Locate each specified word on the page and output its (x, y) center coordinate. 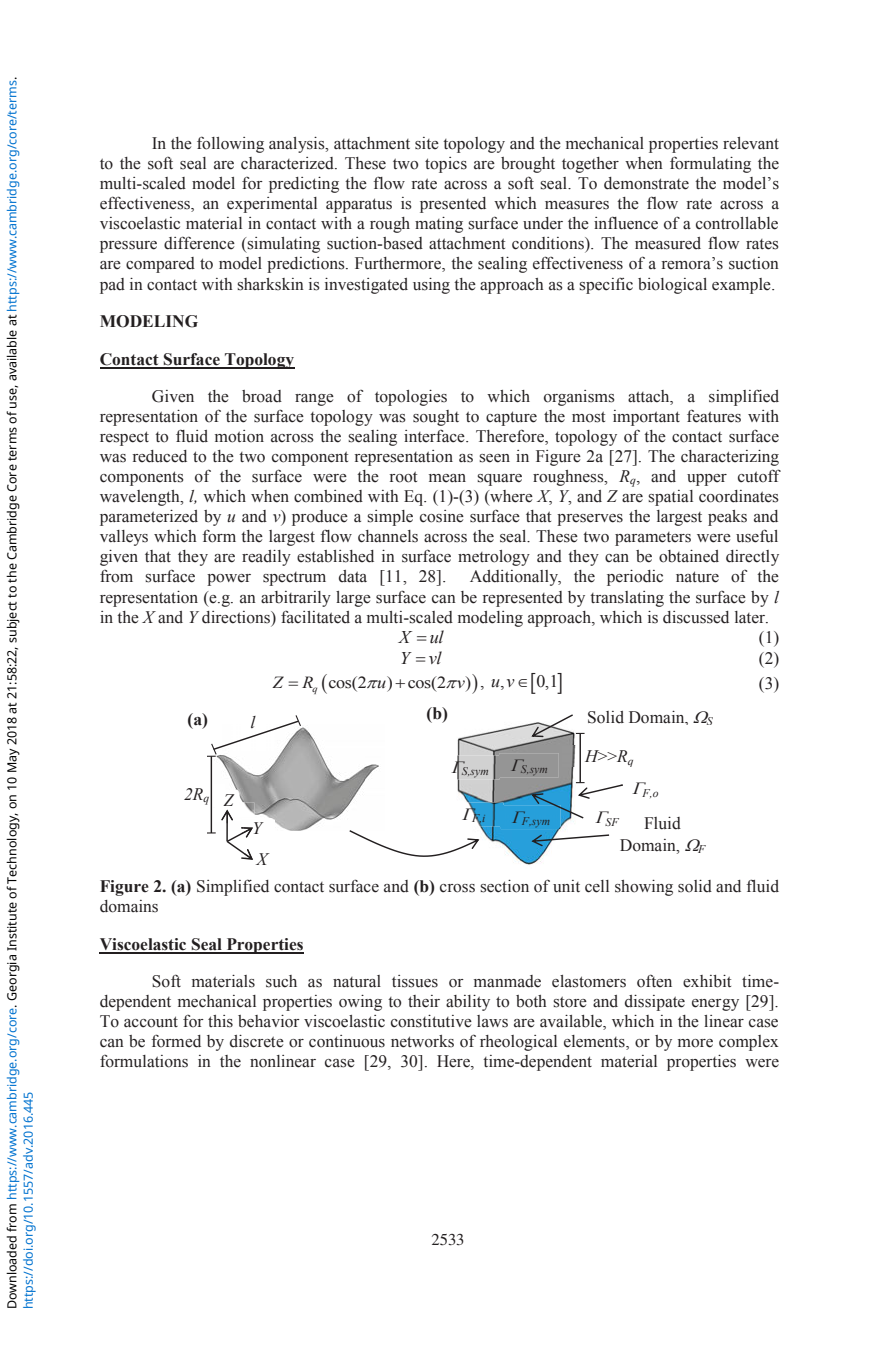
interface (435, 436)
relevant (751, 143)
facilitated (315, 617)
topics (446, 165)
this (220, 1021)
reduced (160, 456)
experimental (272, 205)
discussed (696, 617)
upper (707, 480)
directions (237, 617)
